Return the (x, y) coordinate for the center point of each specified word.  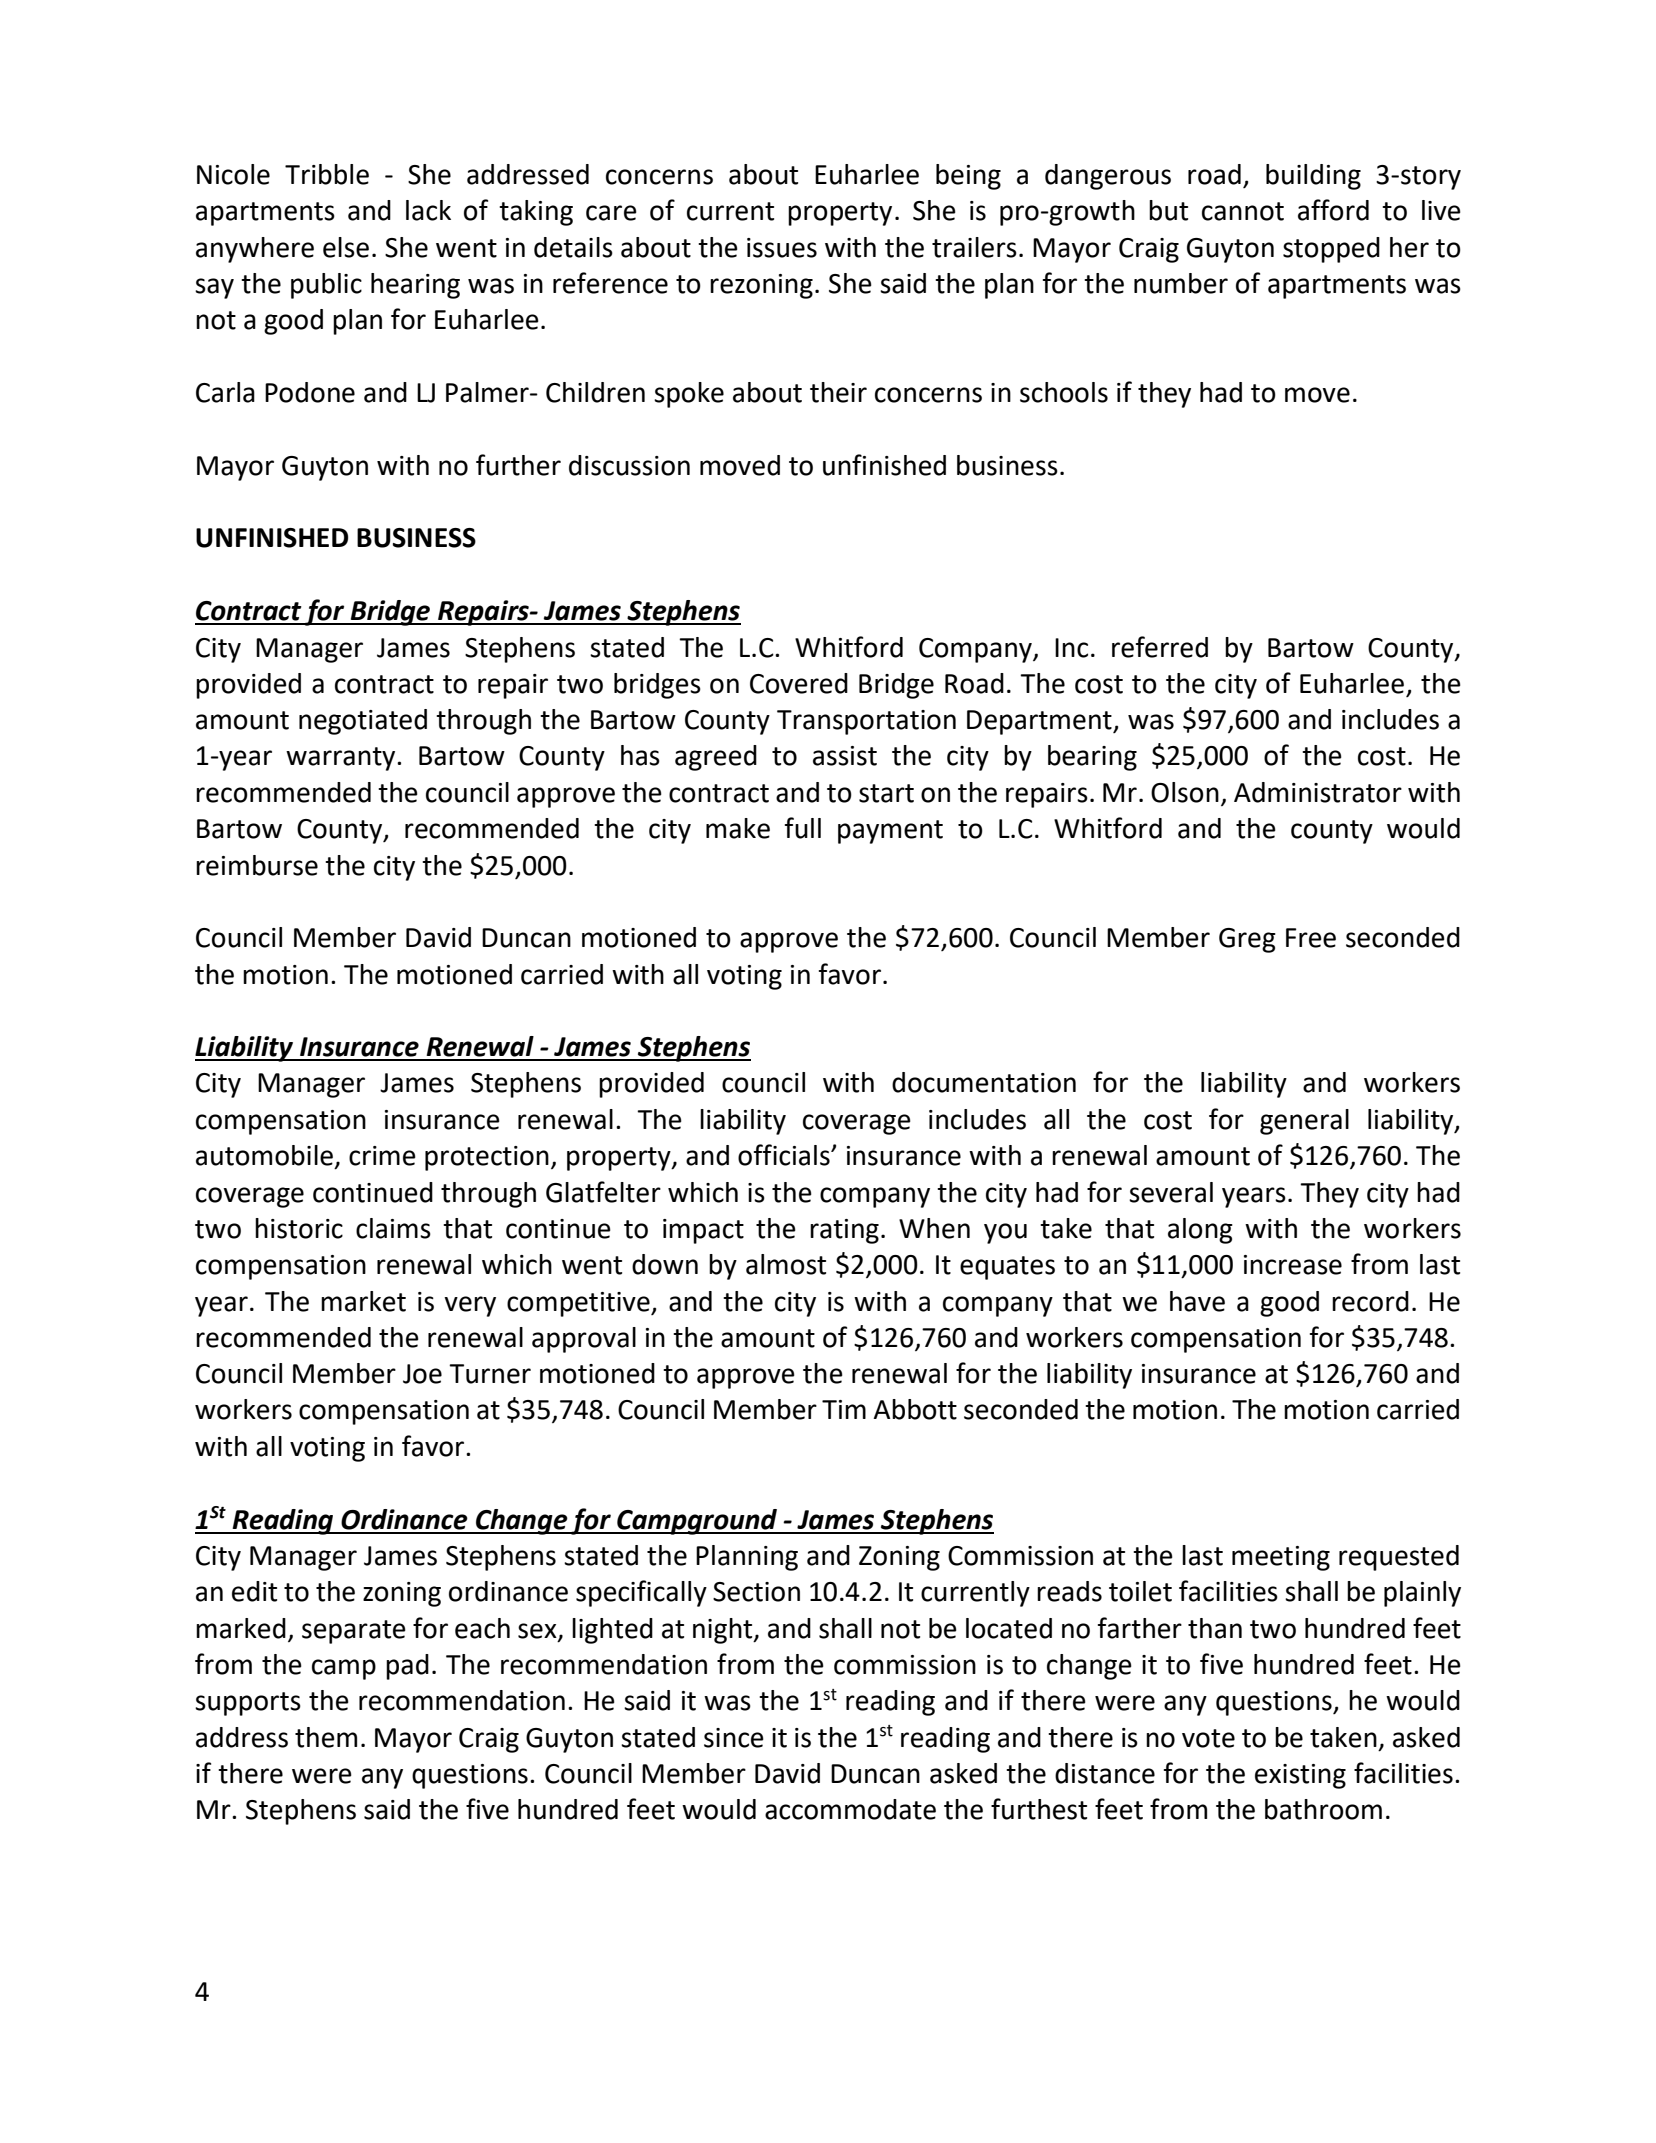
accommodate (850, 1809)
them (326, 1737)
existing (1300, 1776)
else (346, 247)
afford (1333, 210)
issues (782, 248)
